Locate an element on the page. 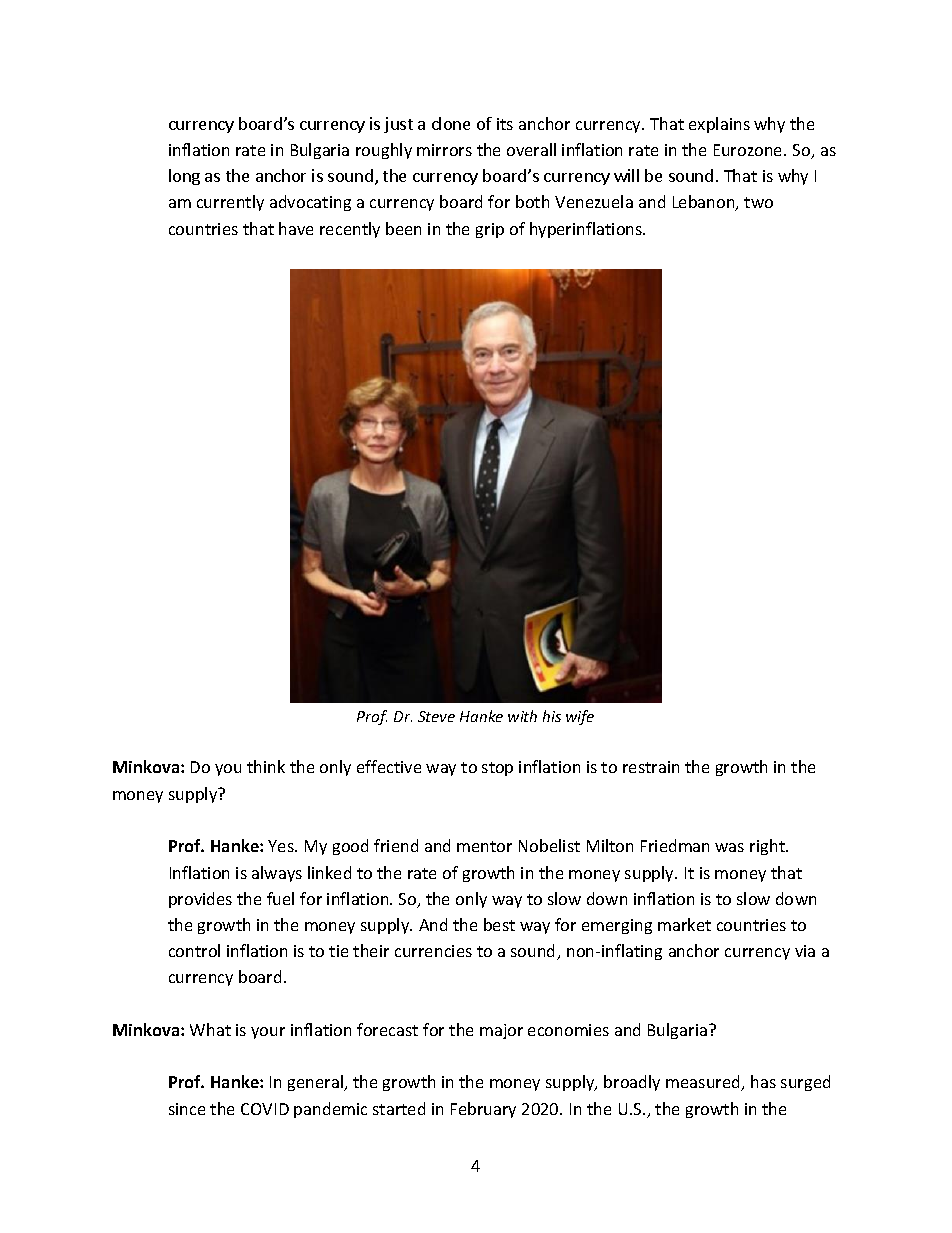 The width and height of the document is (952, 1233). measured is located at coordinates (704, 1083).
